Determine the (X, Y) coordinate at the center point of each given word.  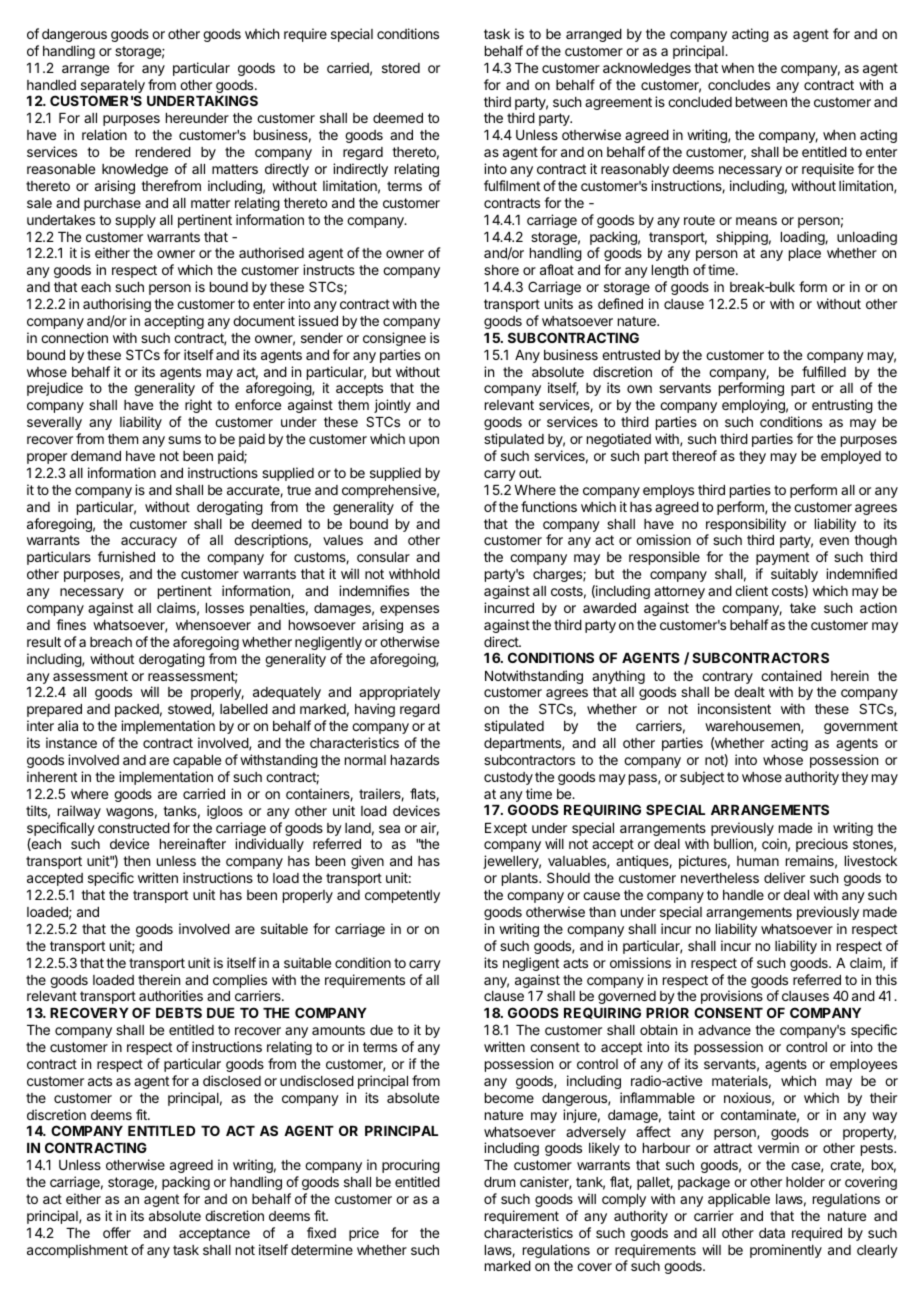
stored (401, 68)
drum (499, 1182)
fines (71, 624)
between (761, 102)
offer (117, 1232)
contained (791, 675)
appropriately (399, 693)
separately (113, 86)
